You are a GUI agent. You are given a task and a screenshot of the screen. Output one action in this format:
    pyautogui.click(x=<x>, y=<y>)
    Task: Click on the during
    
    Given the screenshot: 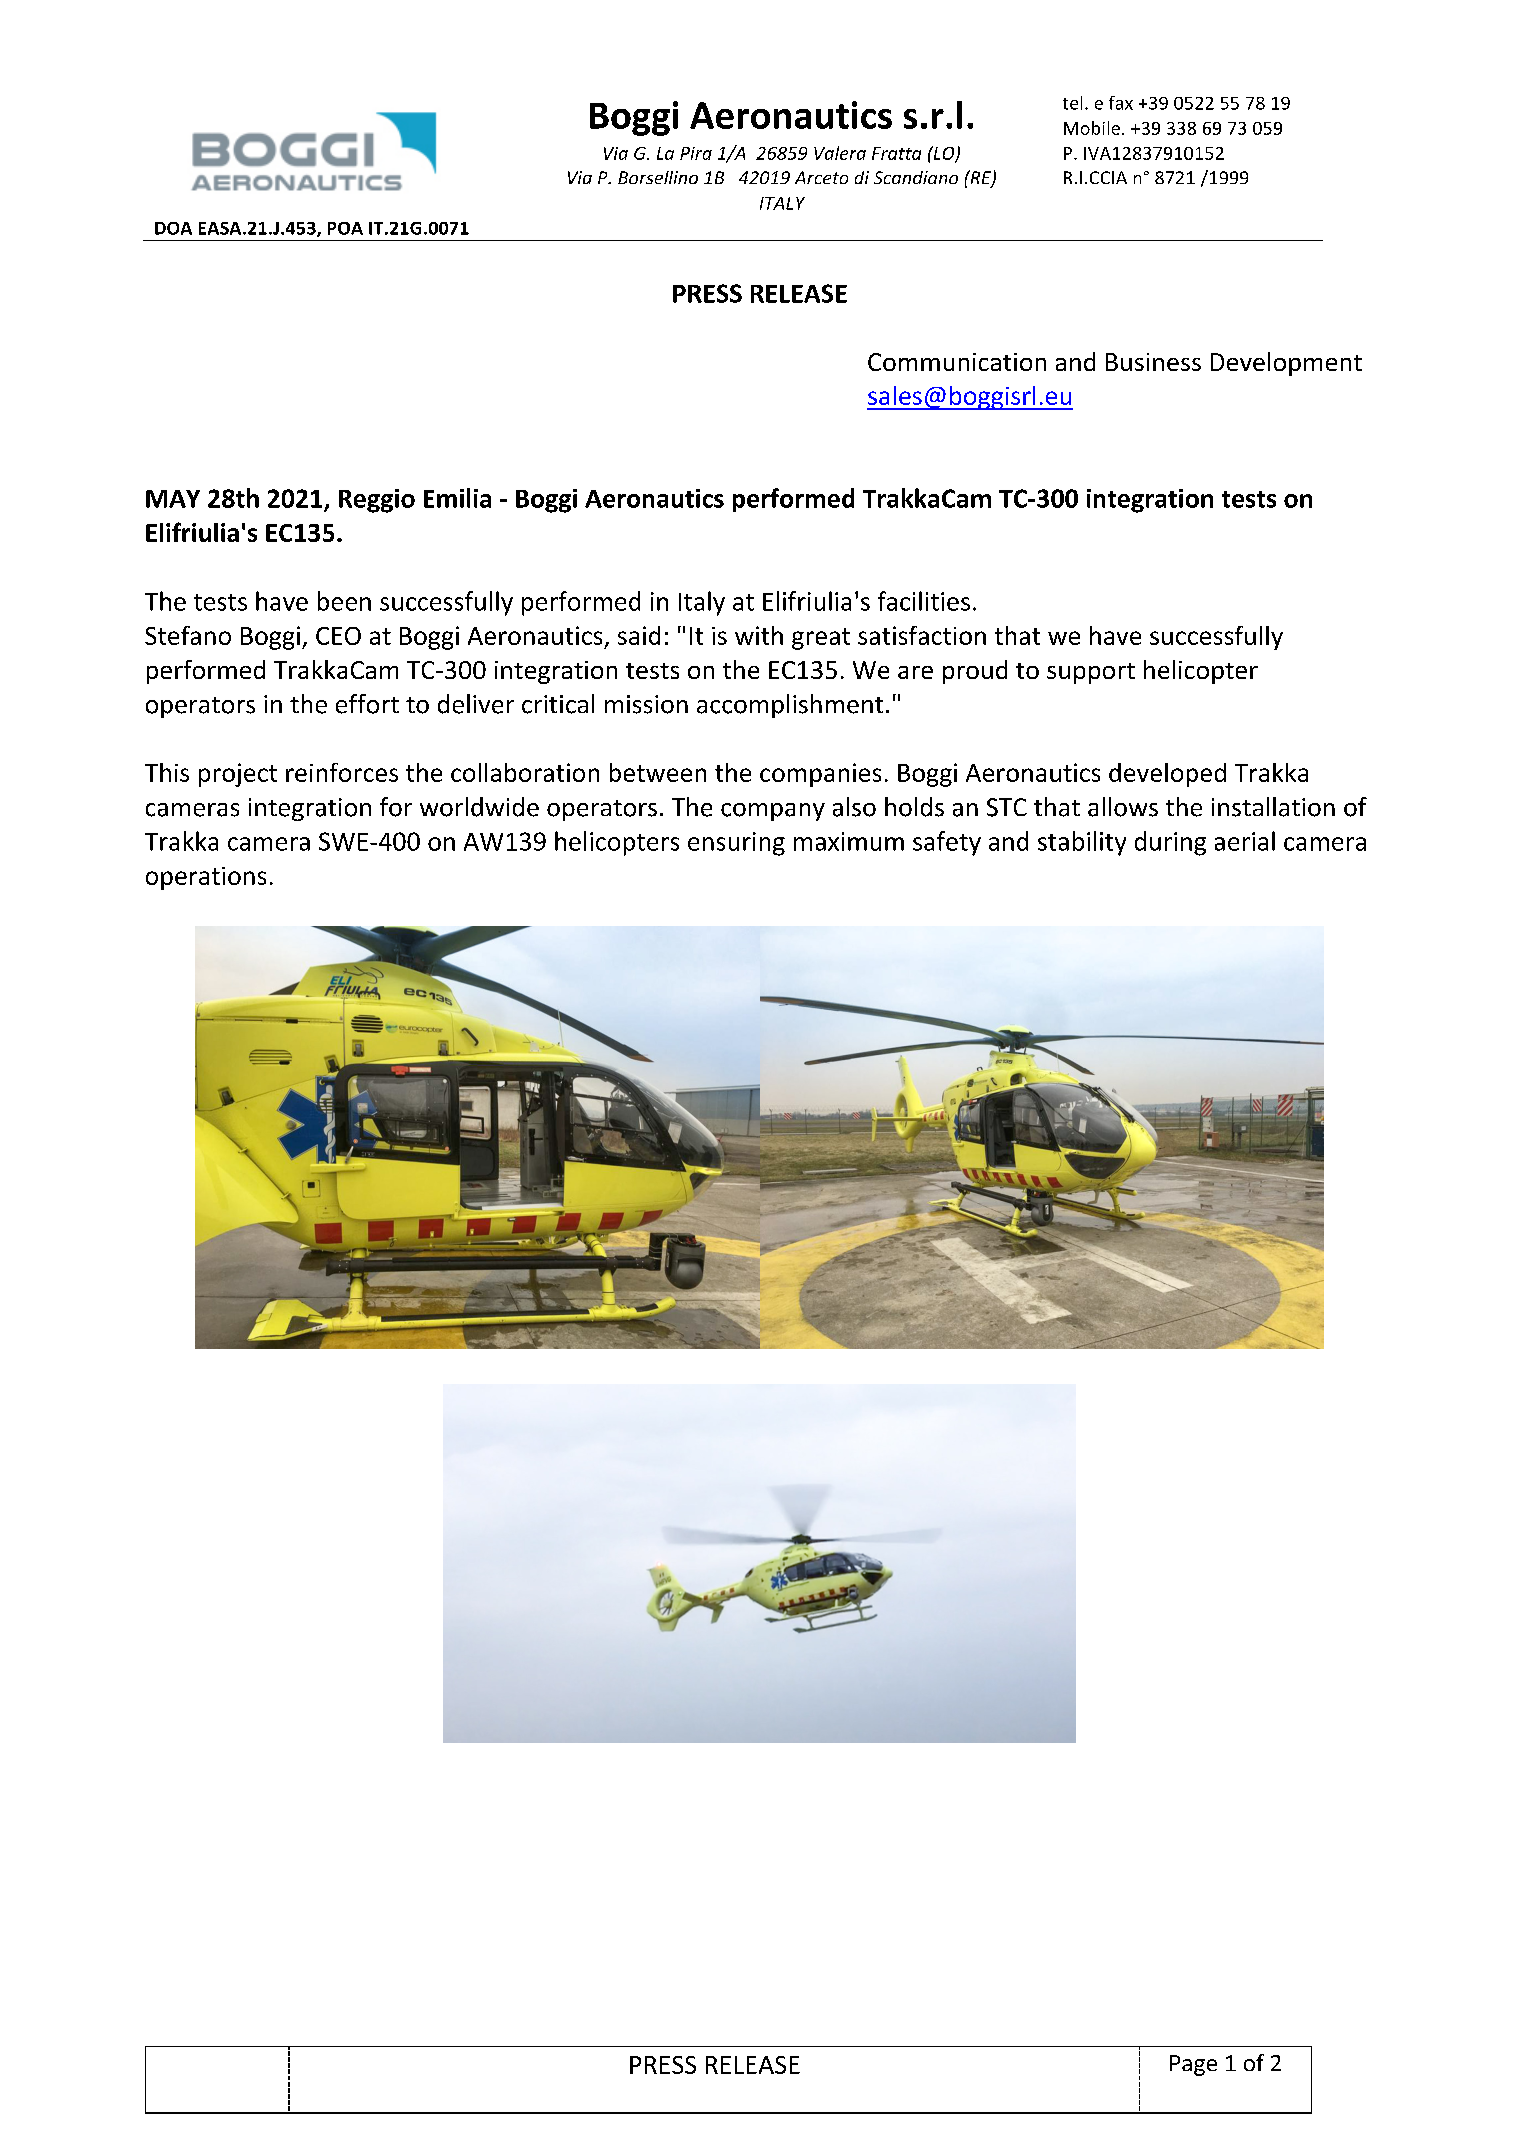 What is the action you would take?
    pyautogui.click(x=1170, y=843)
